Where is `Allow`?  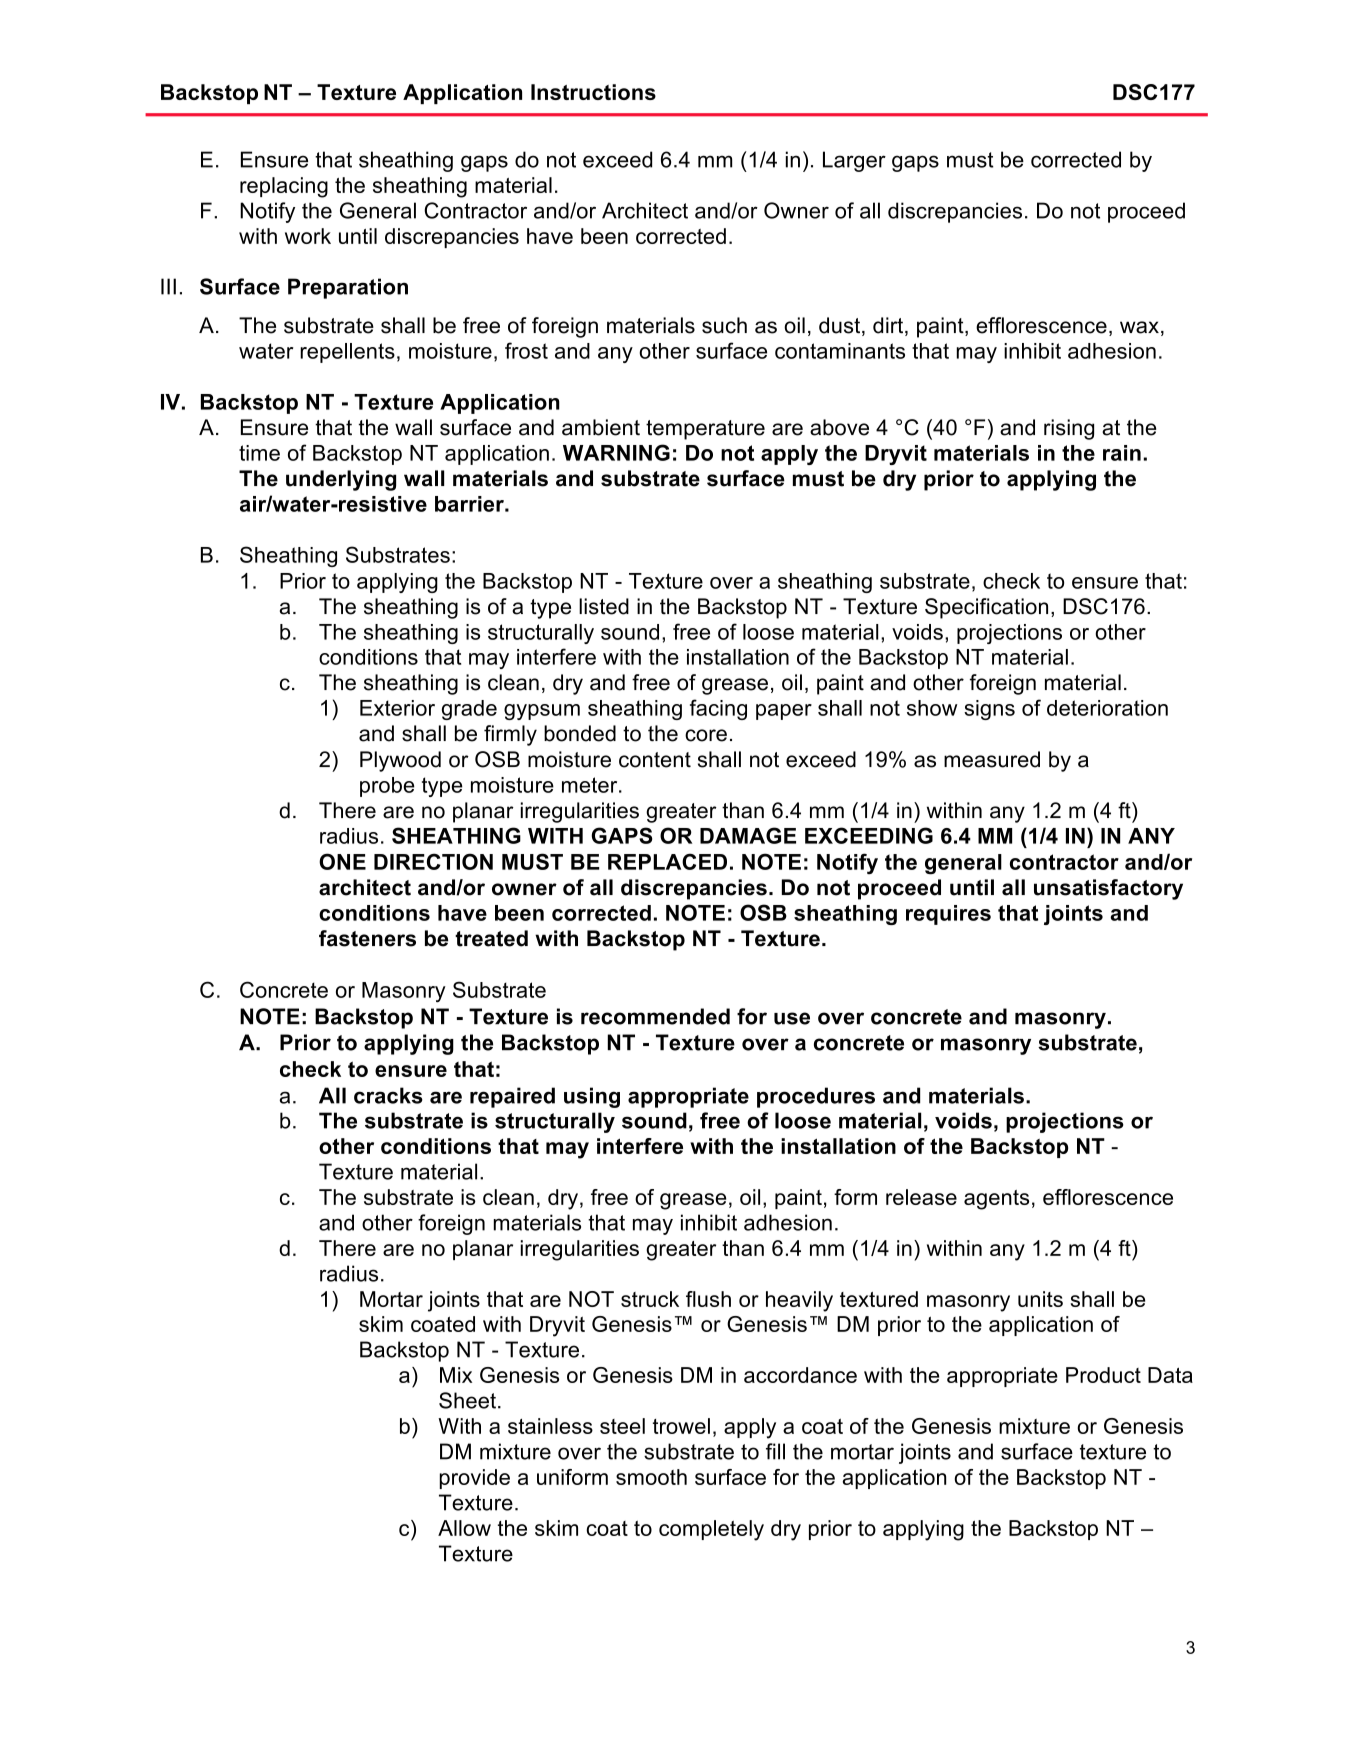
Allow is located at coordinates (464, 1528).
